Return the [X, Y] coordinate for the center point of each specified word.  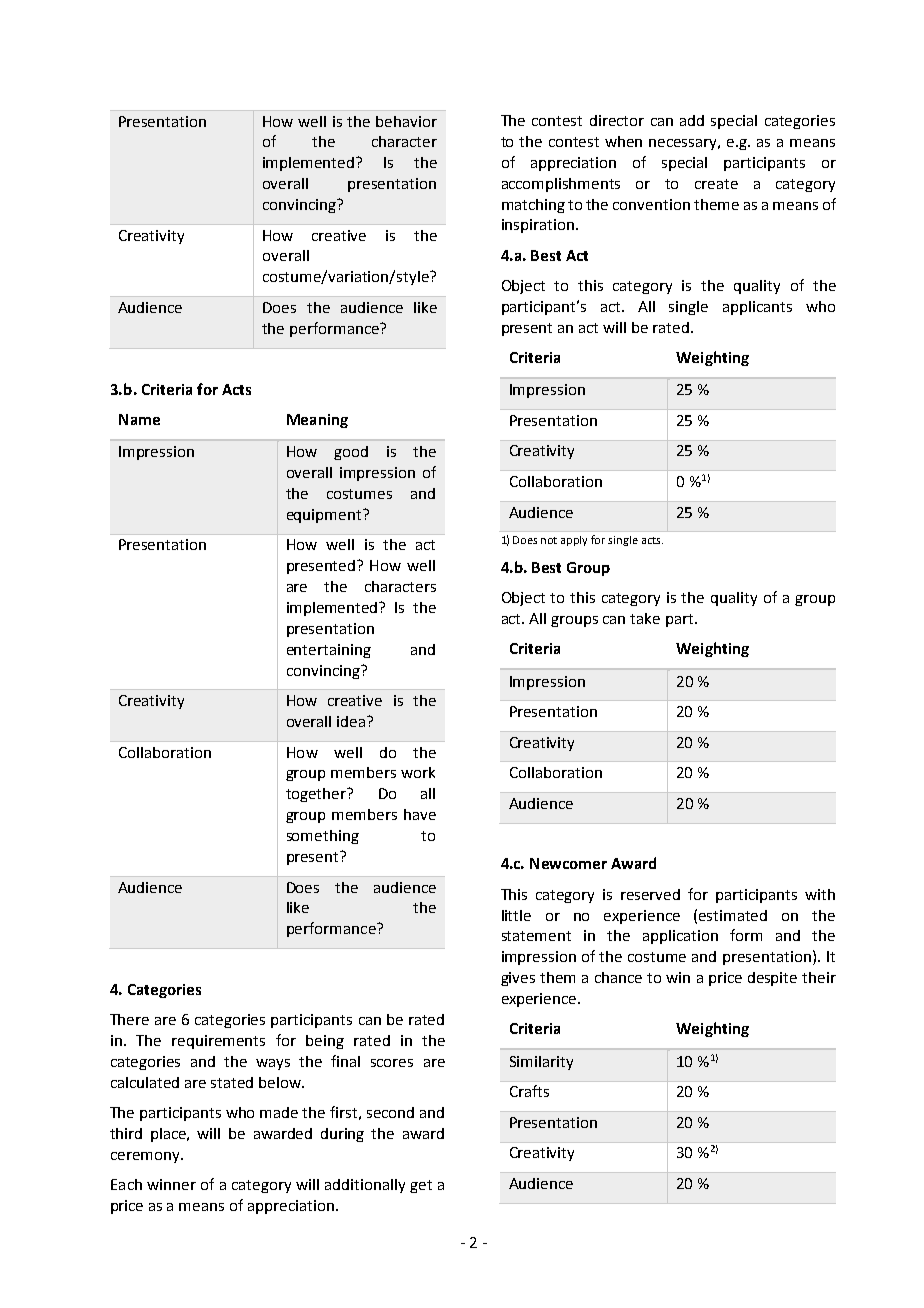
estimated [733, 915]
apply [574, 541]
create [716, 184]
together [317, 795]
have [420, 814]
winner [171, 1184]
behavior [406, 121]
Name [139, 419]
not [549, 540]
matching [533, 206]
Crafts [529, 1091]
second [390, 1112]
